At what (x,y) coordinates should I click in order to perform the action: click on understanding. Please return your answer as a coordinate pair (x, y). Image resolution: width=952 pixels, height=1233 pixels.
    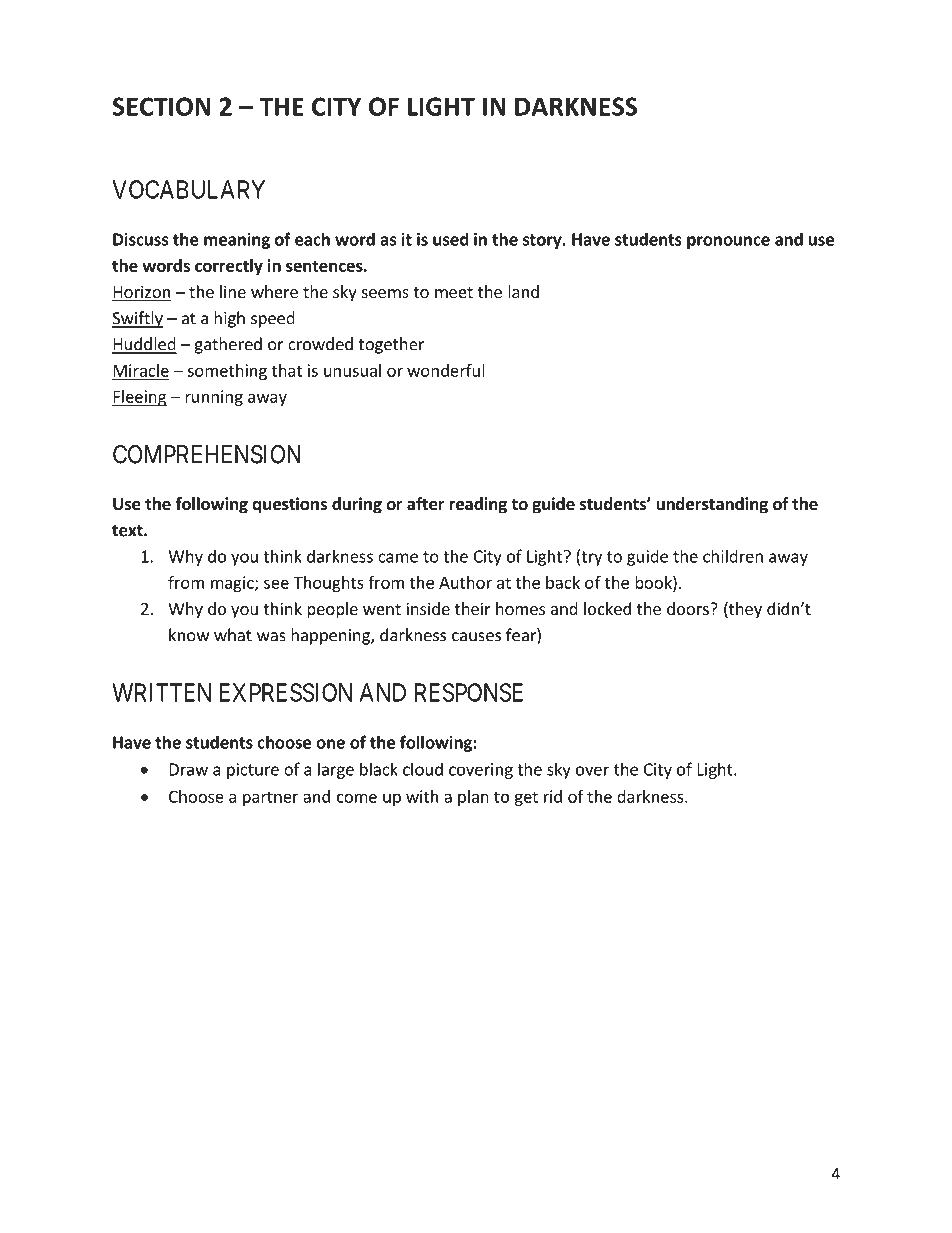
    Looking at the image, I should click on (712, 505).
